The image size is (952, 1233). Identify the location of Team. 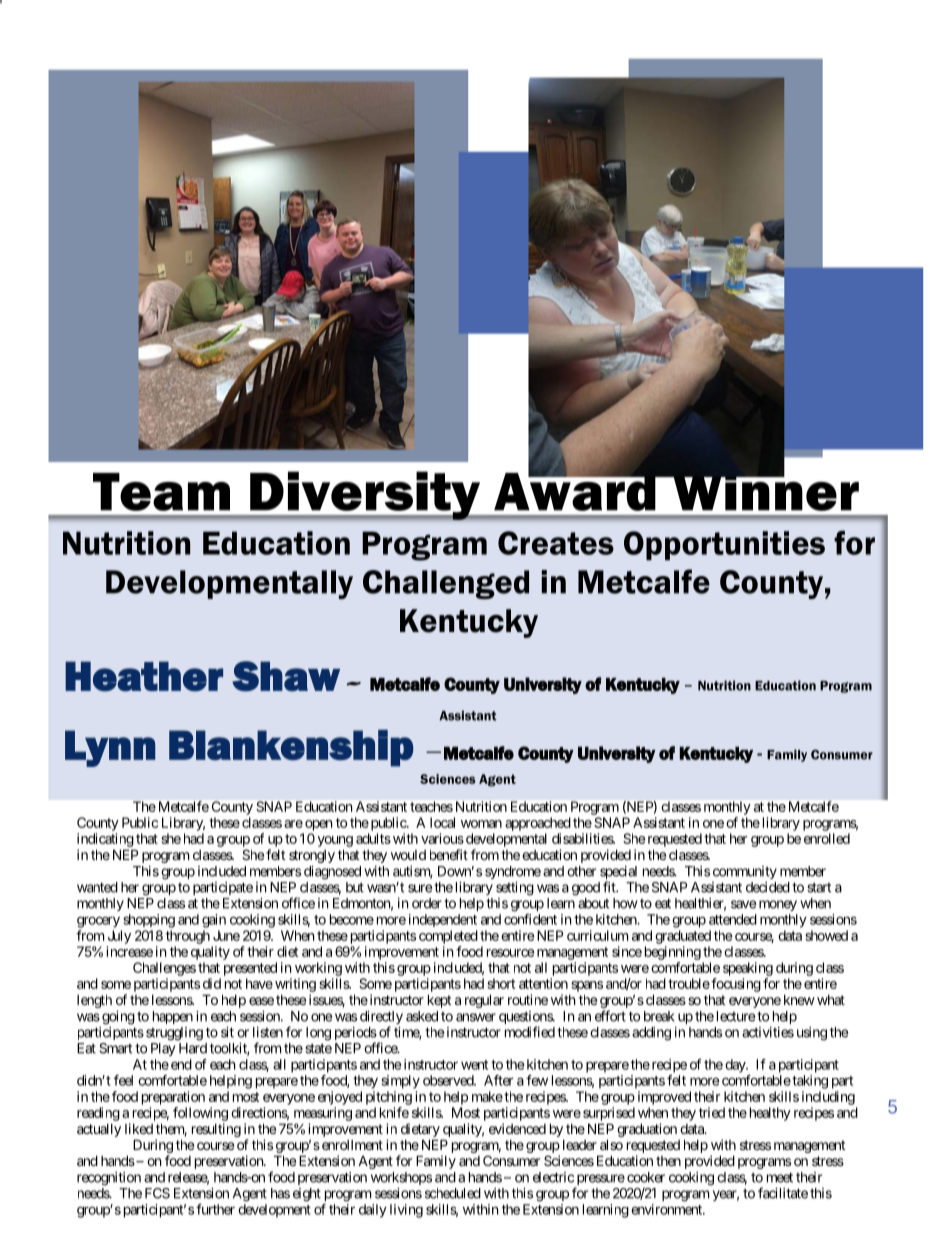
(161, 492).
